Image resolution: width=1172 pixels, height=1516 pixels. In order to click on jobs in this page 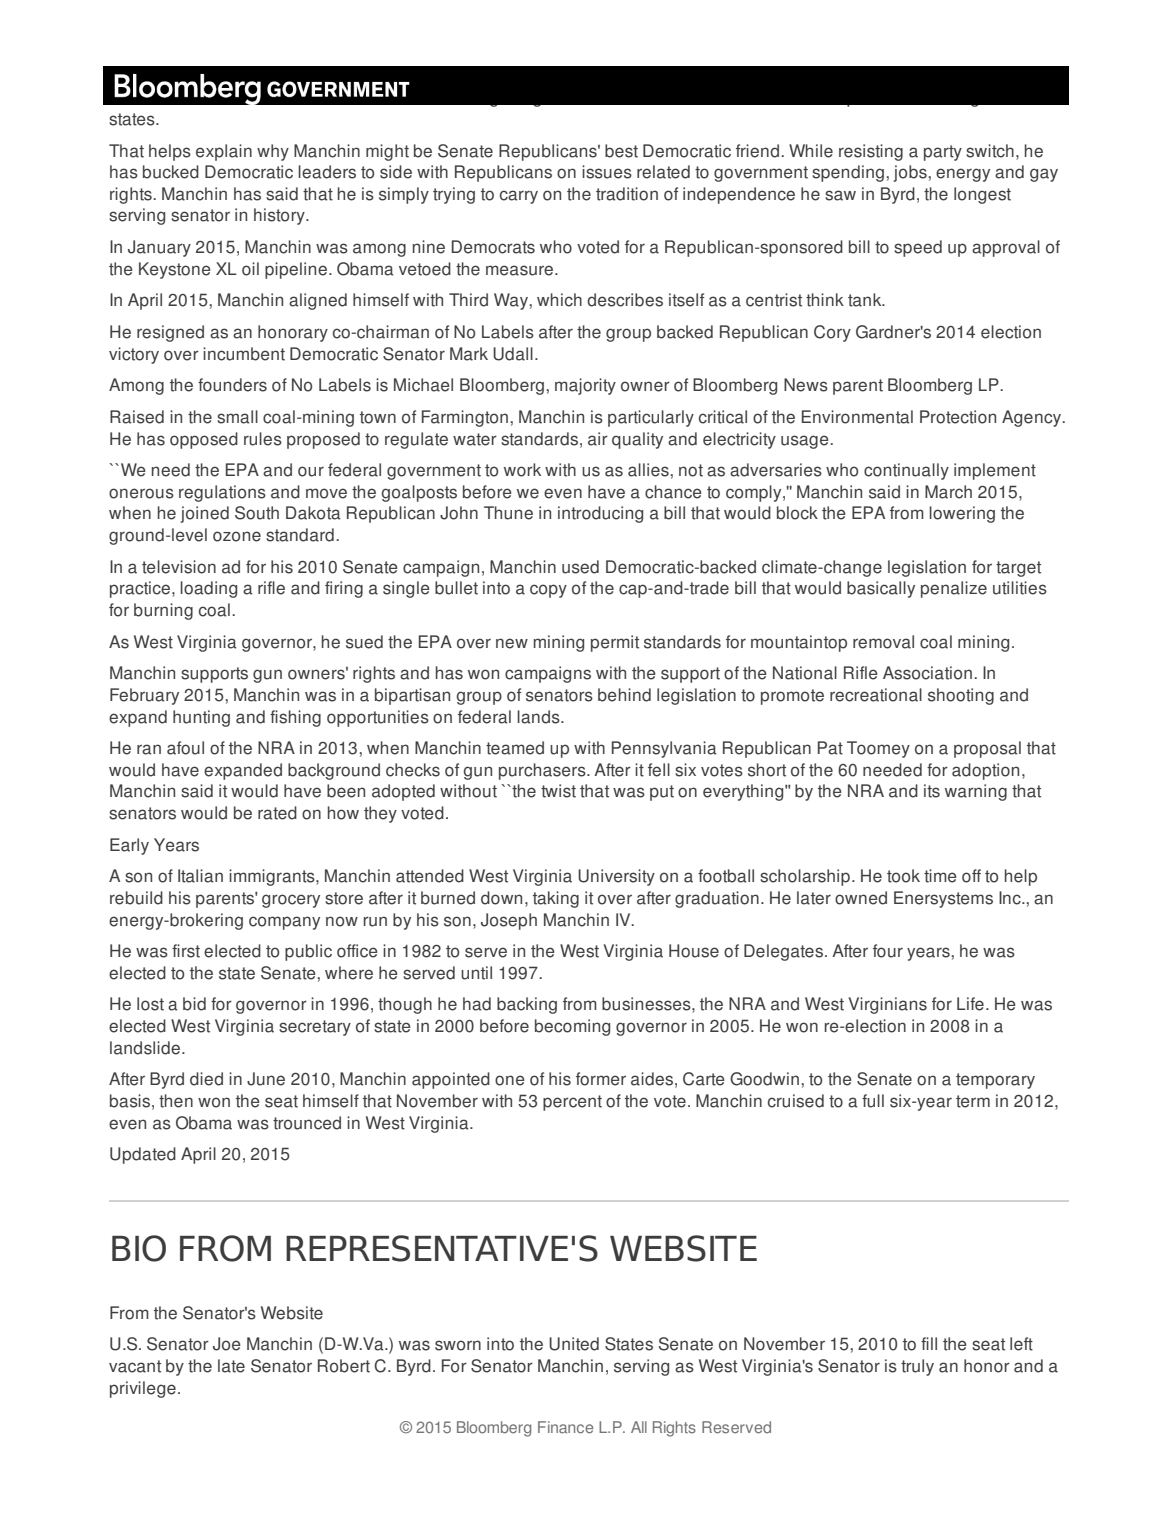, I will do `click(911, 173)`.
